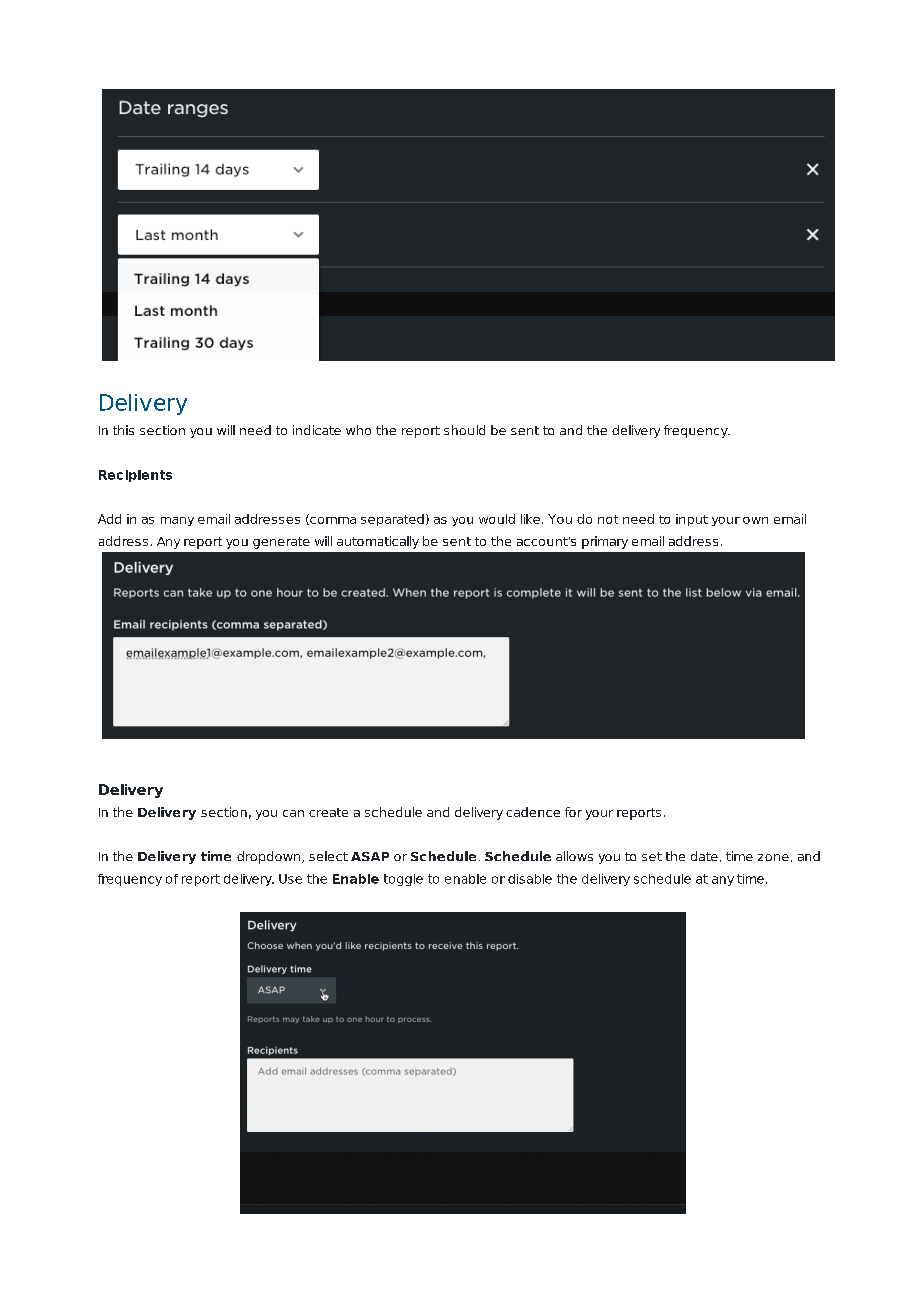 This page has height=1308, width=924. I want to click on ASAP, so click(370, 856).
